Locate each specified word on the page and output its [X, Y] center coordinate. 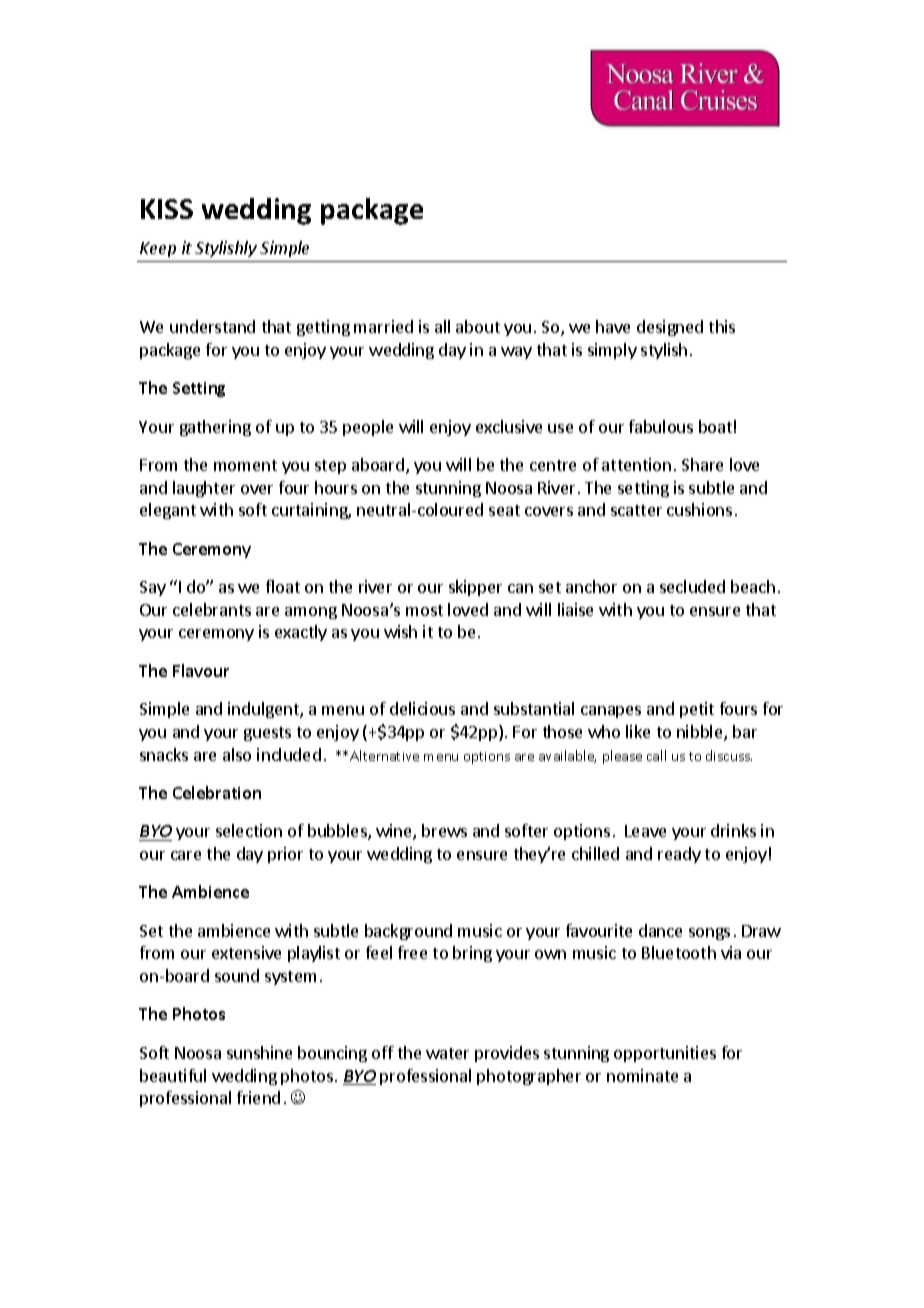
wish [400, 631]
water [447, 1053]
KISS [167, 209]
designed [670, 328]
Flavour [201, 670]
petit [697, 710]
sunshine [259, 1052]
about [478, 326]
